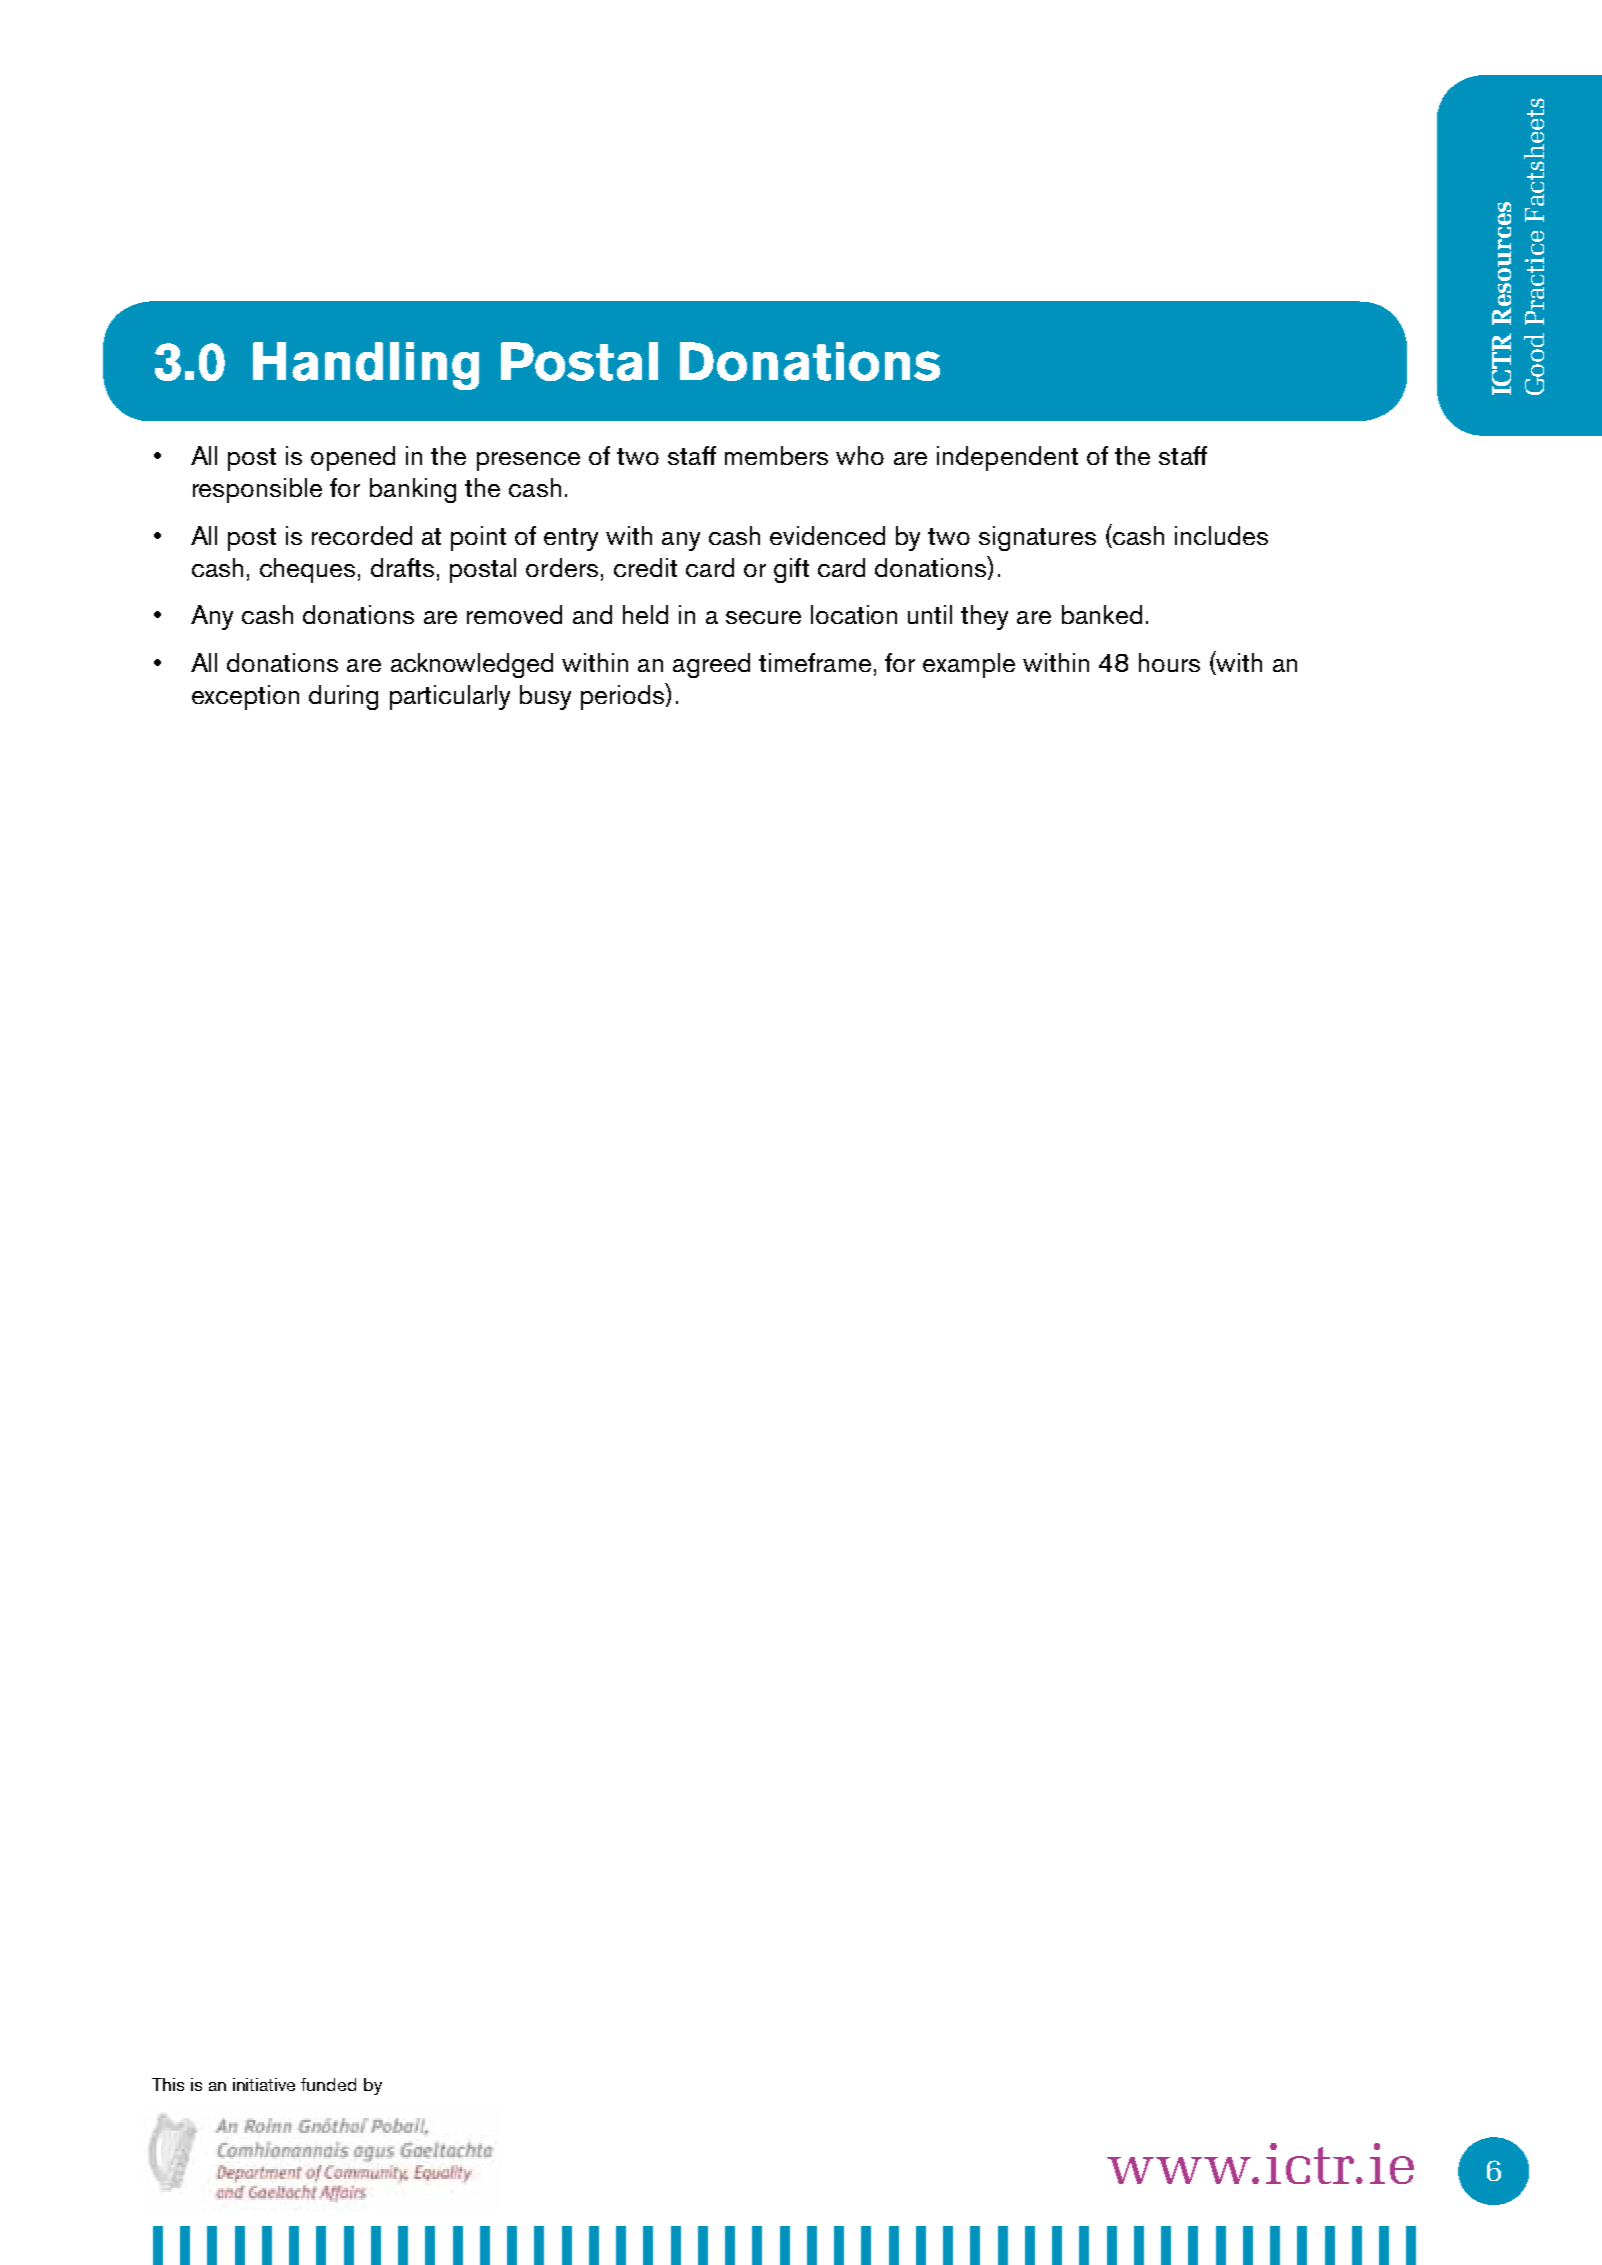 The height and width of the page is (2265, 1602). Describe the element at coordinates (264, 2084) in the page. I see `initiative` at that location.
